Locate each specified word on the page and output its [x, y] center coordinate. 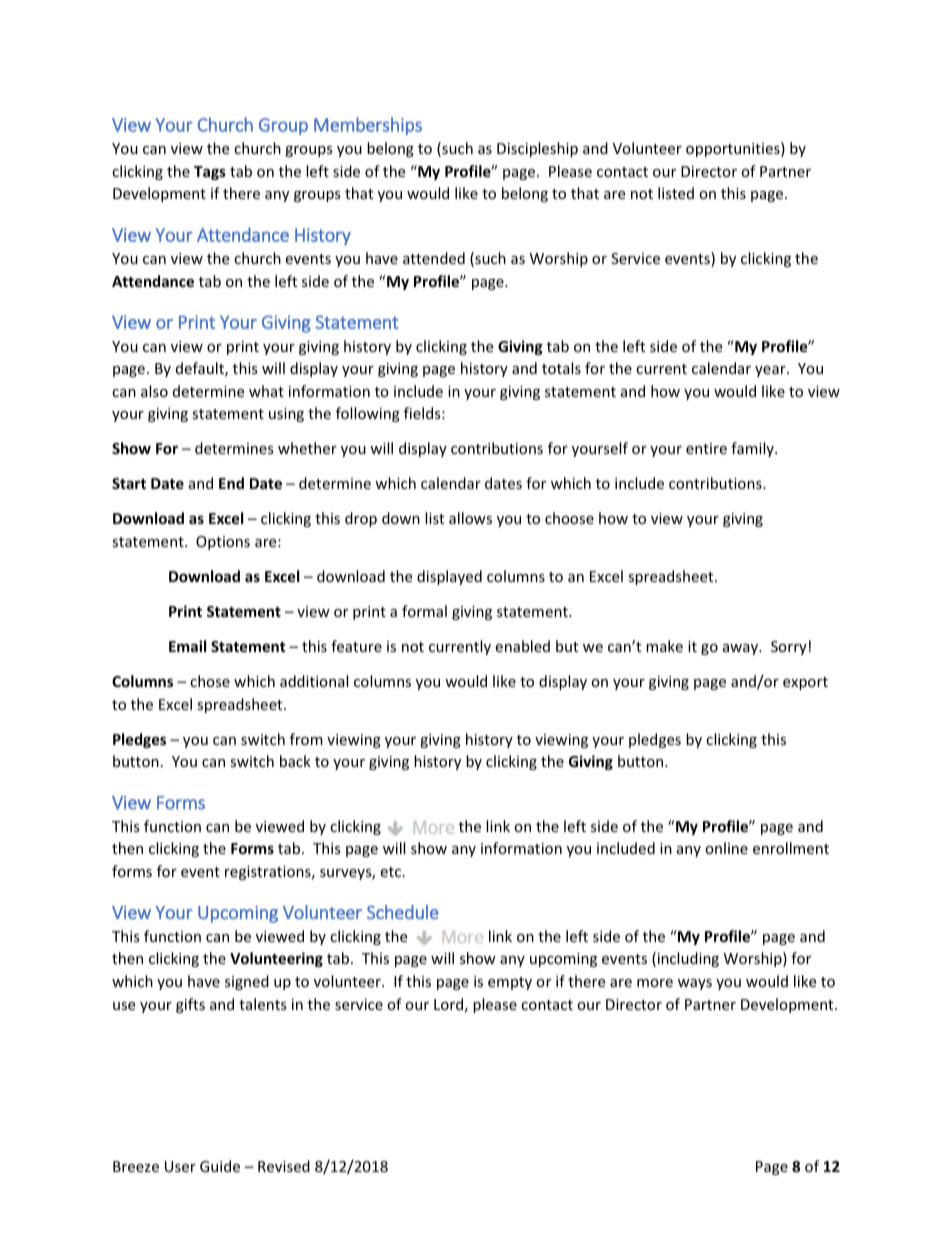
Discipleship [537, 149]
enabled [522, 646]
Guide [220, 1166]
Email [187, 646]
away [742, 649]
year [771, 371]
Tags [210, 173]
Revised [284, 1166]
